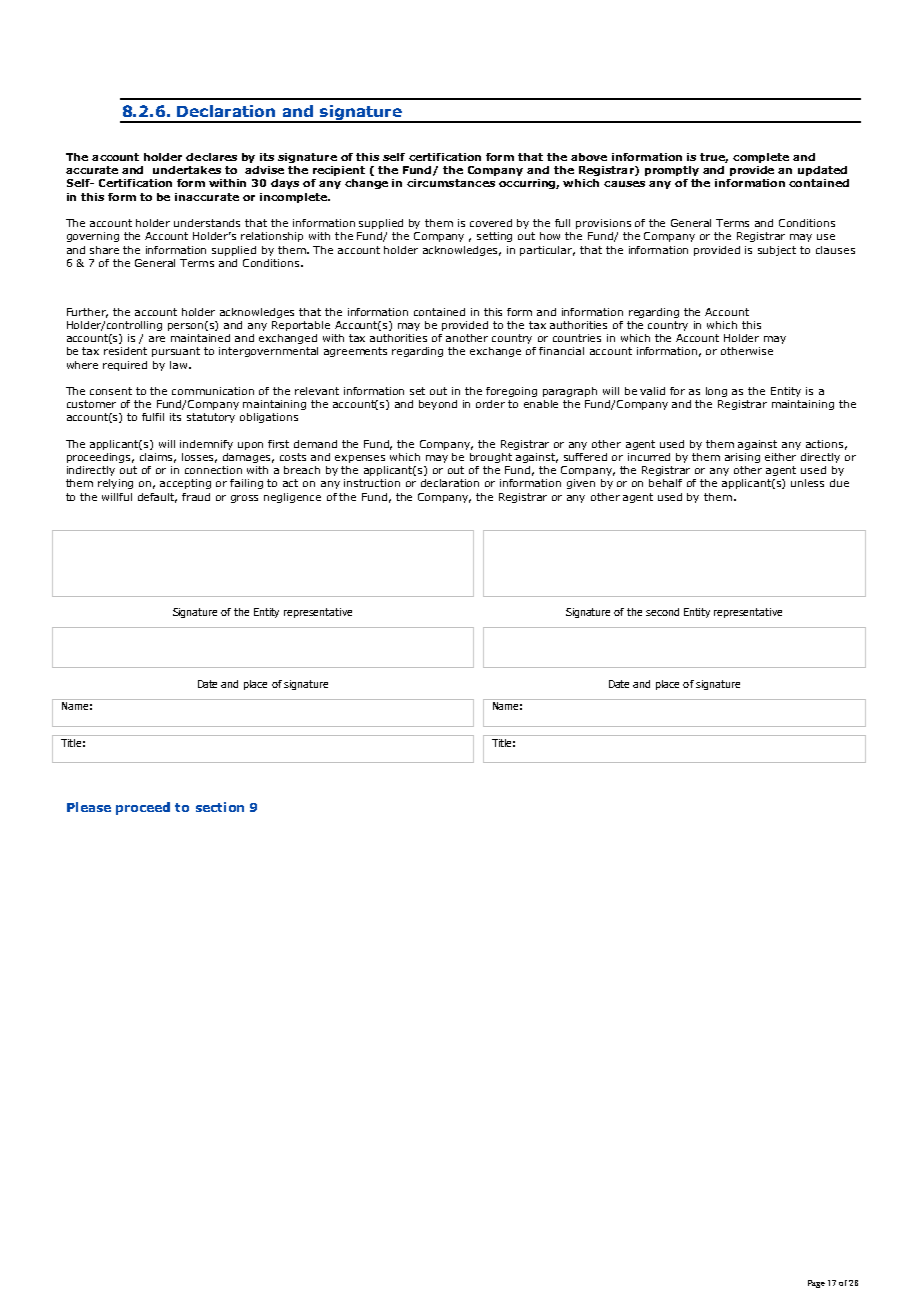 Image resolution: width=924 pixels, height=1308 pixels. What do you see at coordinates (816, 1284) in the screenshot?
I see `Page` at bounding box center [816, 1284].
